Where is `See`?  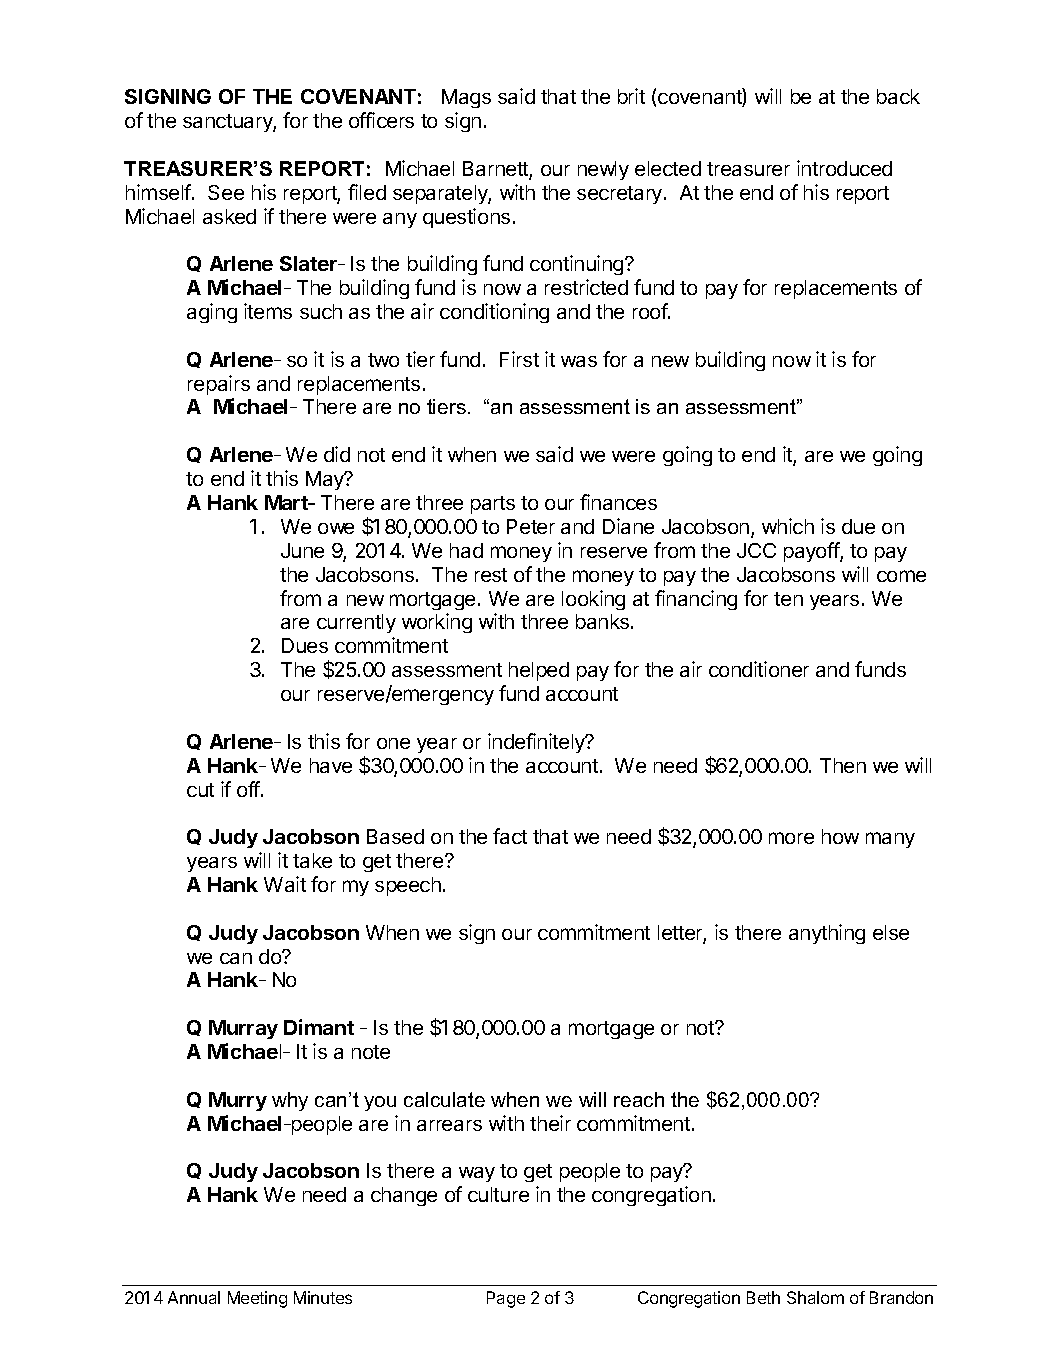 See is located at coordinates (226, 192).
